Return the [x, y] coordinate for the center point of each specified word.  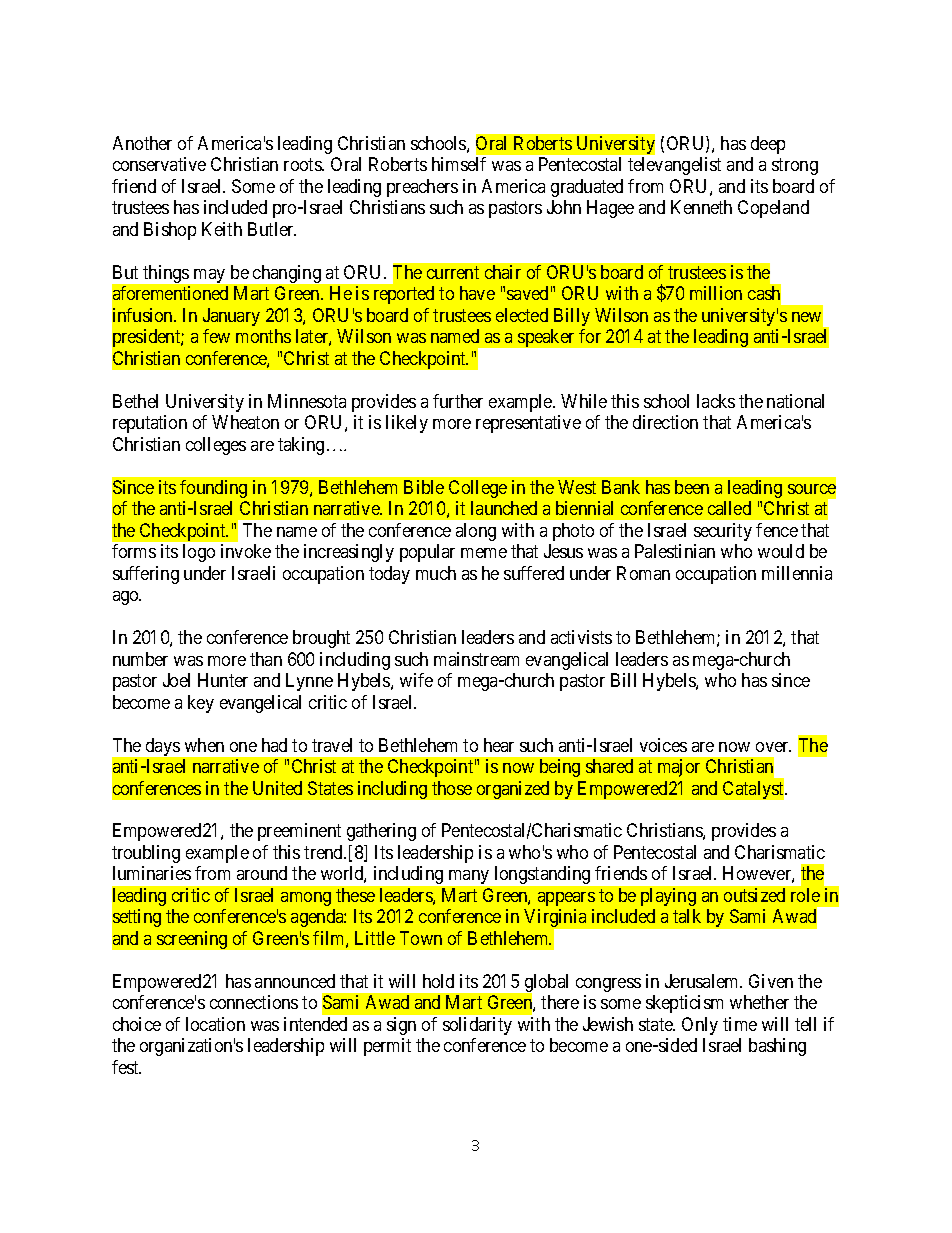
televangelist [674, 166]
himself [459, 164]
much [436, 573]
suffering [146, 575]
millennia [797, 573]
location [215, 1024]
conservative [159, 164]
